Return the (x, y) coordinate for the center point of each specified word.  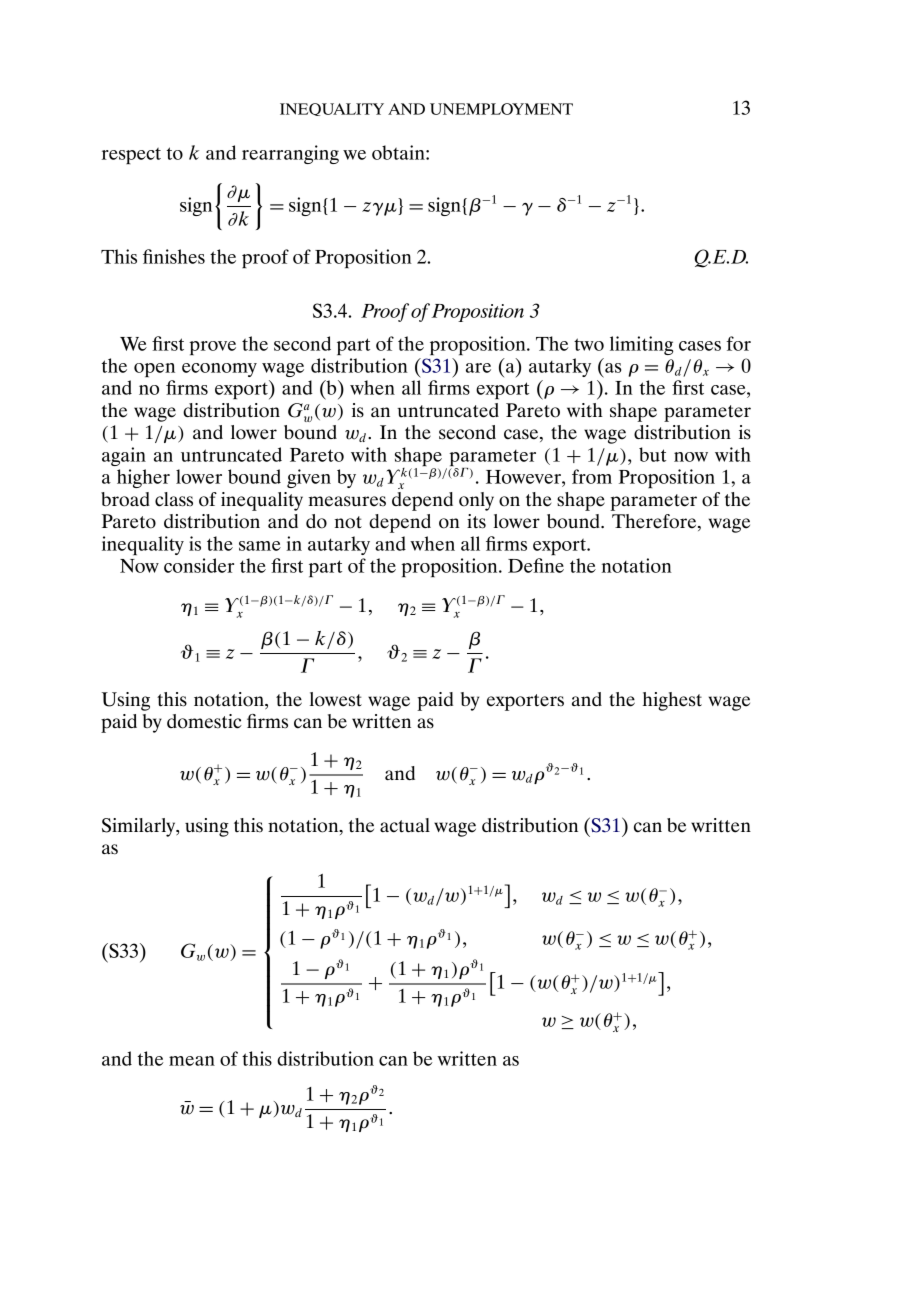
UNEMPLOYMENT (501, 109)
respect (131, 156)
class (174, 499)
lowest (336, 699)
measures (347, 501)
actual (405, 825)
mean (192, 1061)
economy (219, 370)
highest (672, 701)
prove (212, 348)
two (589, 344)
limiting (642, 345)
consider (199, 565)
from (592, 476)
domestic (204, 721)
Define (536, 565)
